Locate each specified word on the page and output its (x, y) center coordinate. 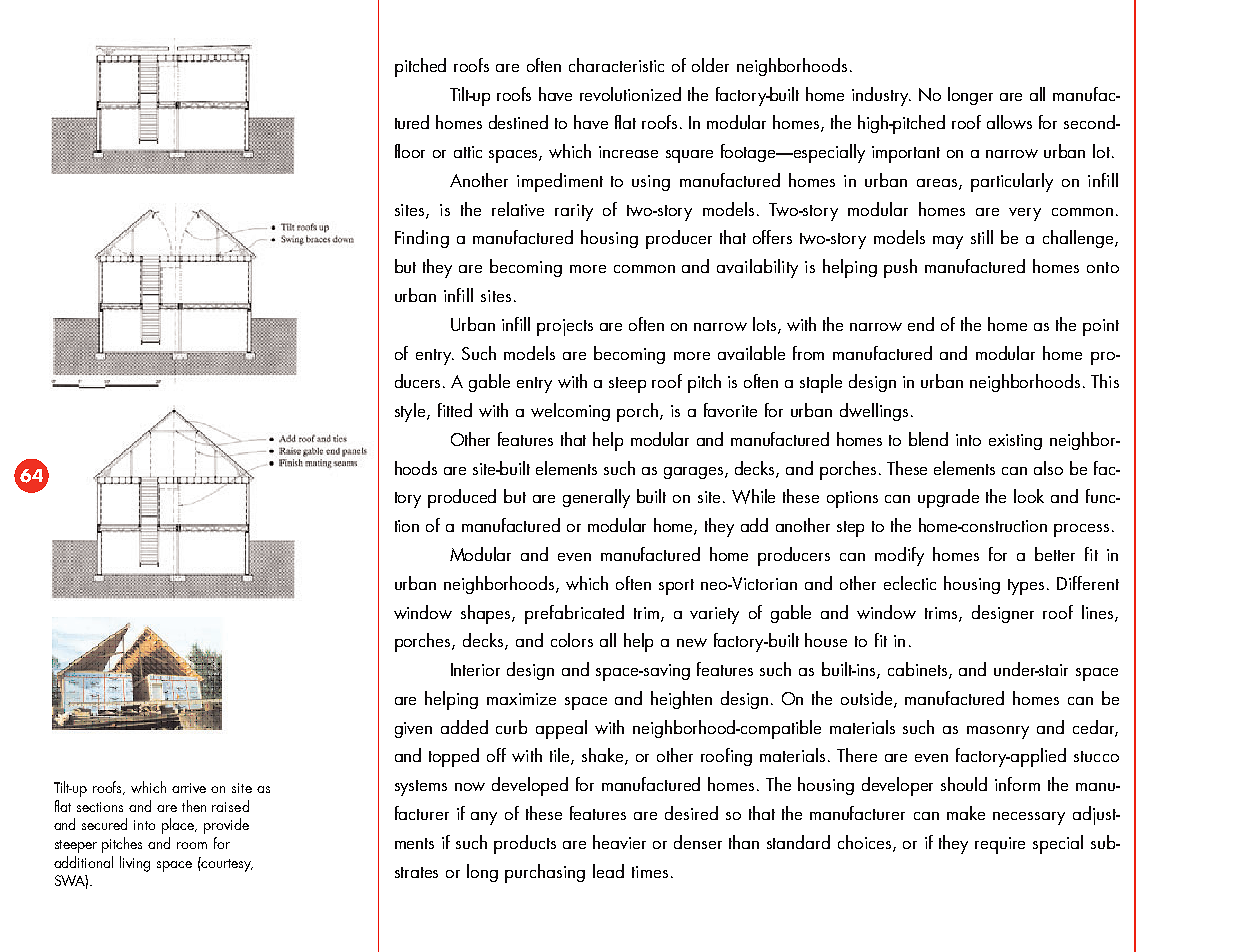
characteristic (616, 65)
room (192, 845)
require (1000, 845)
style (411, 412)
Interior (475, 669)
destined (518, 122)
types (1028, 587)
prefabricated (574, 614)
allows (1009, 122)
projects (565, 327)
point (1101, 327)
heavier (619, 842)
